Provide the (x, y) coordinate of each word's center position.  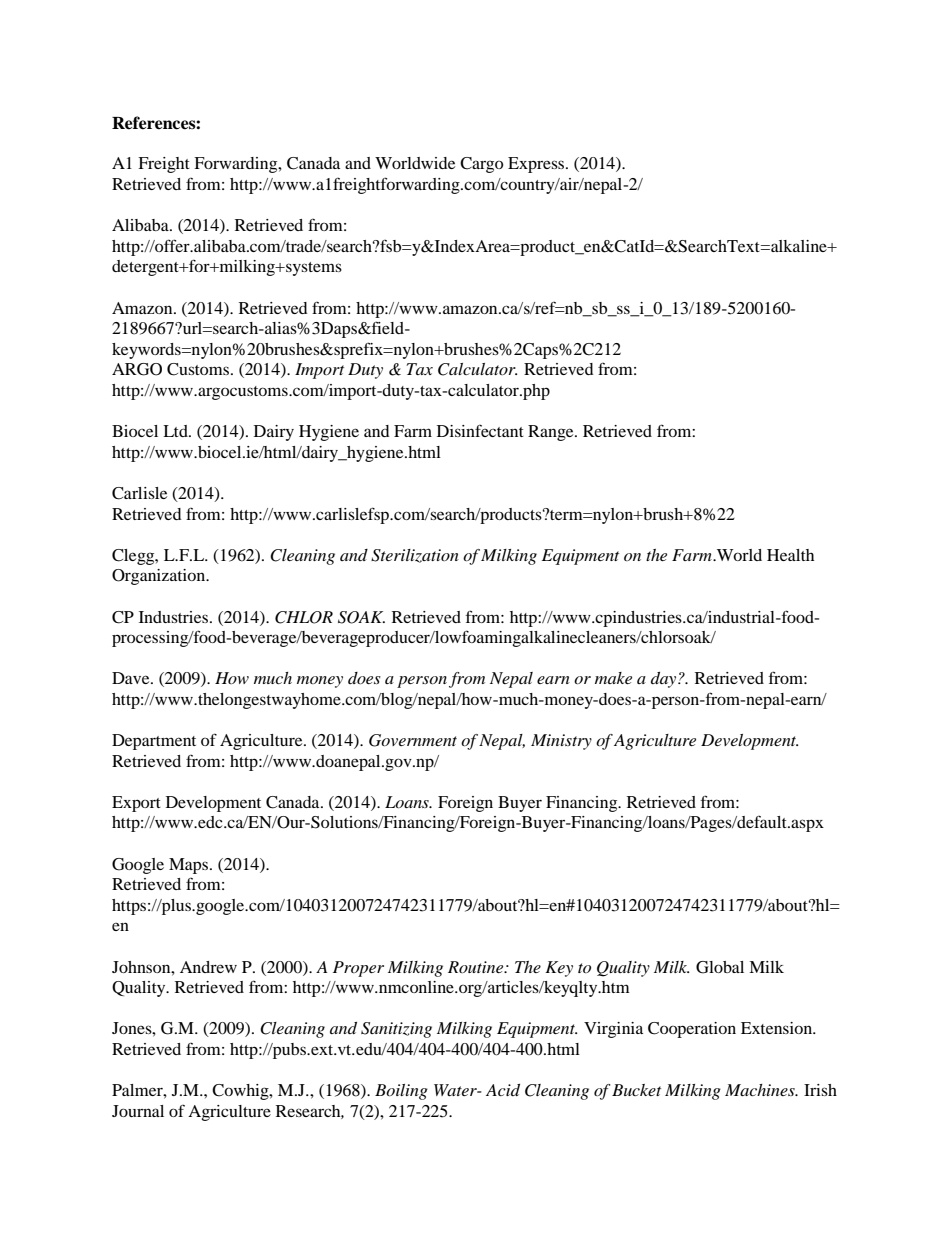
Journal (138, 1111)
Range (552, 433)
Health (790, 555)
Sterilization (415, 556)
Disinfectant (480, 430)
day (665, 680)
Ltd (176, 431)
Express (537, 165)
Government (413, 740)
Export (136, 804)
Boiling (401, 1092)
